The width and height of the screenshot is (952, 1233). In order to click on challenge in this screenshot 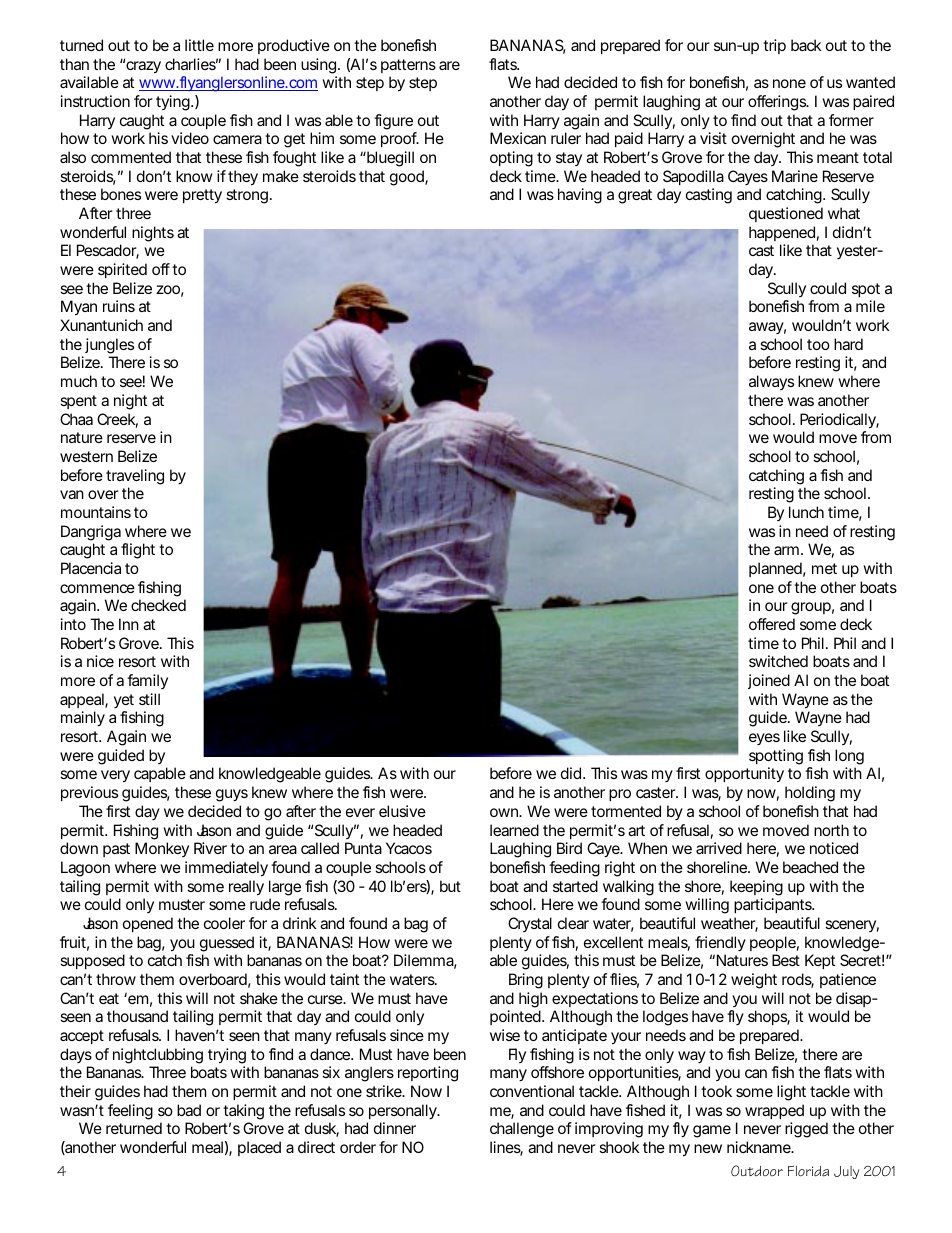, I will do `click(522, 1130)`.
